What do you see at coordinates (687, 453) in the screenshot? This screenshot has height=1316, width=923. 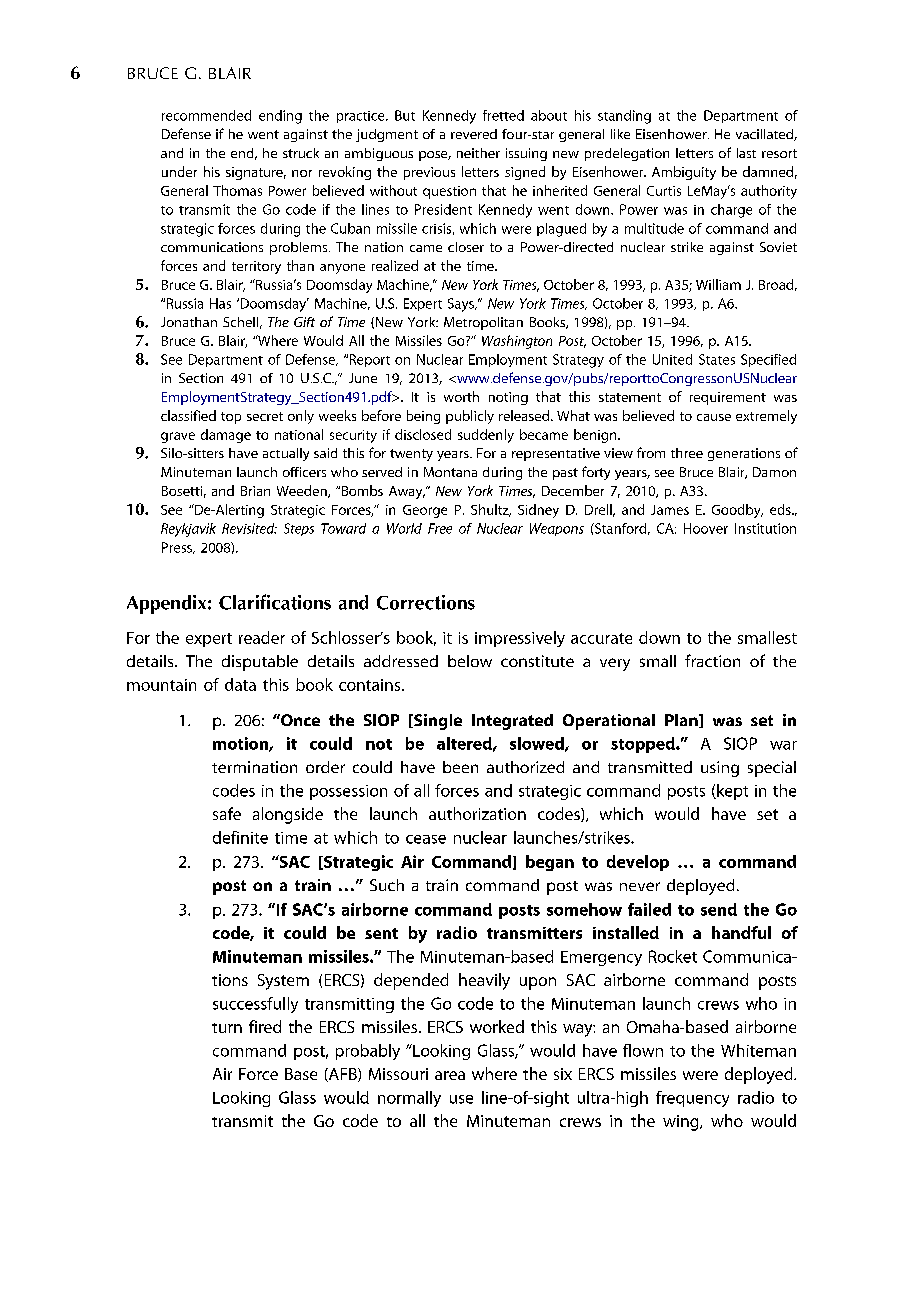 I see `three` at bounding box center [687, 453].
